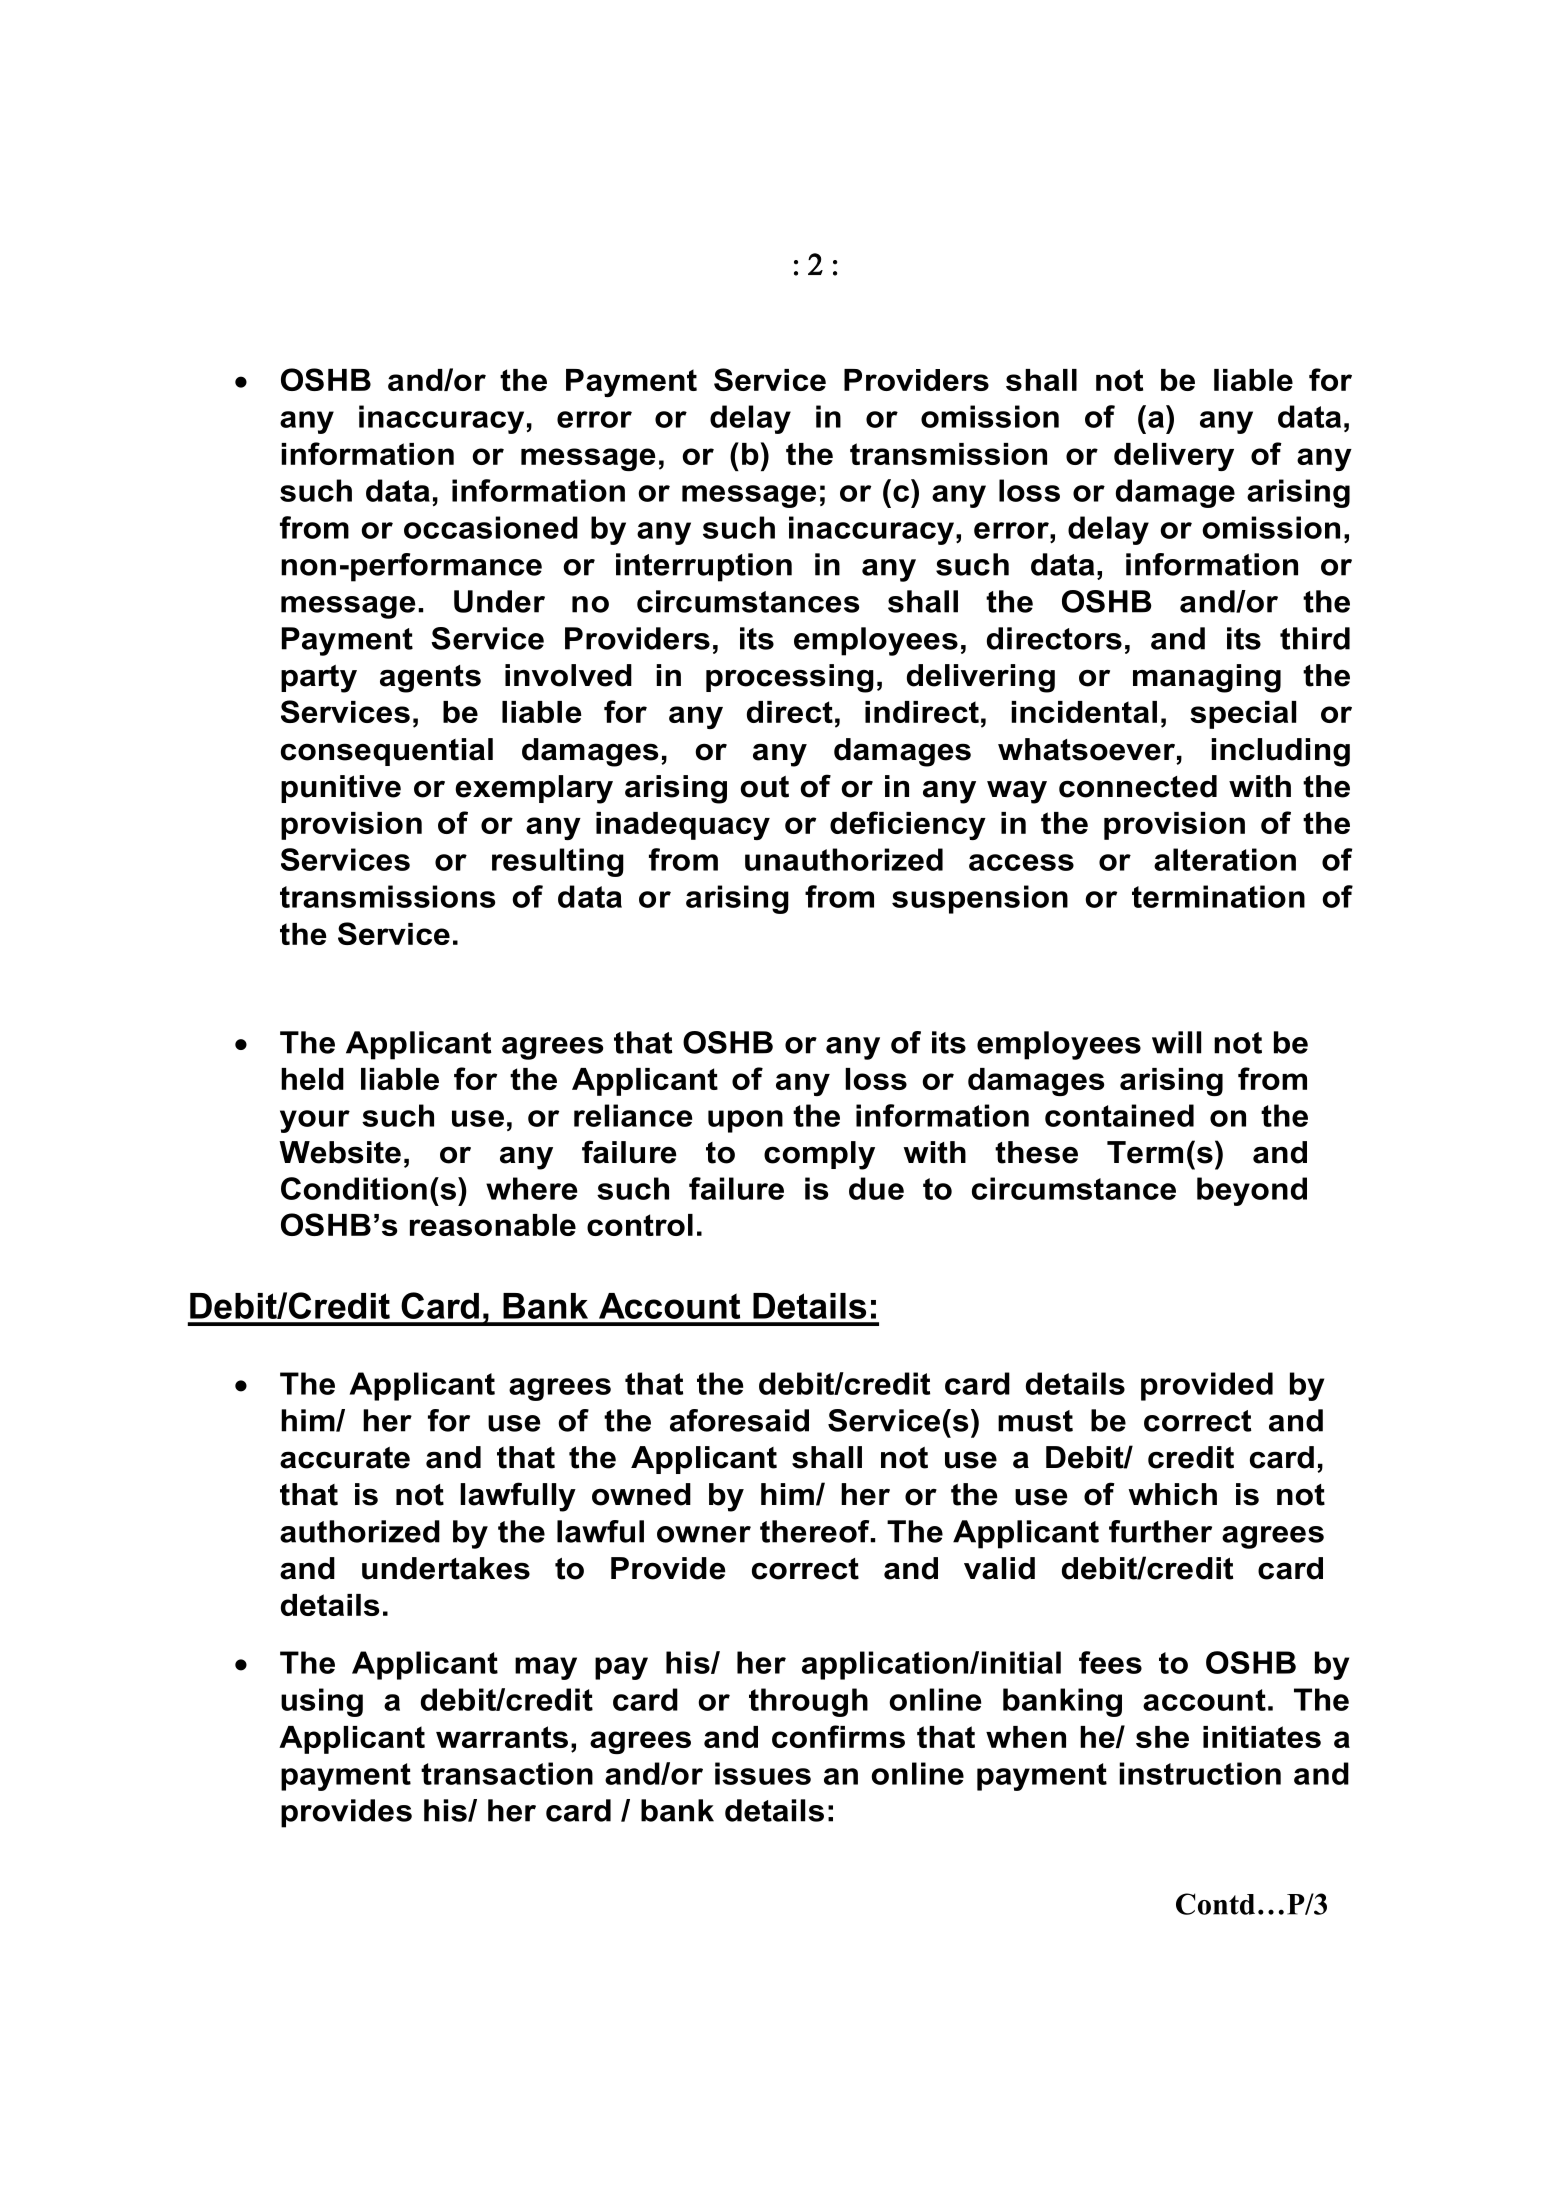 Image resolution: width=1558 pixels, height=2204 pixels. Describe the element at coordinates (908, 825) in the image. I see `deficiency` at that location.
